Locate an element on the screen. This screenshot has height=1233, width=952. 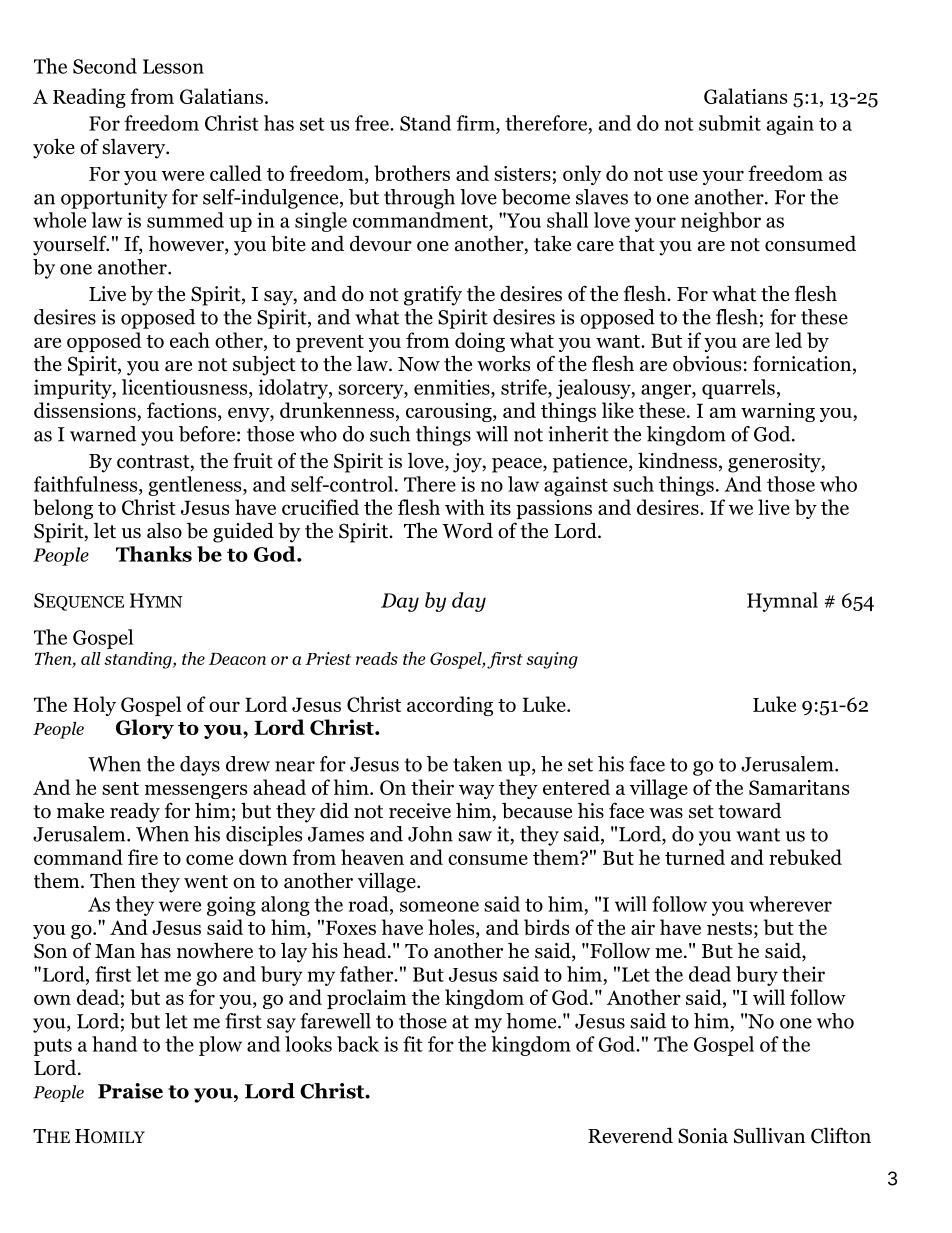
sent is located at coordinates (120, 788).
